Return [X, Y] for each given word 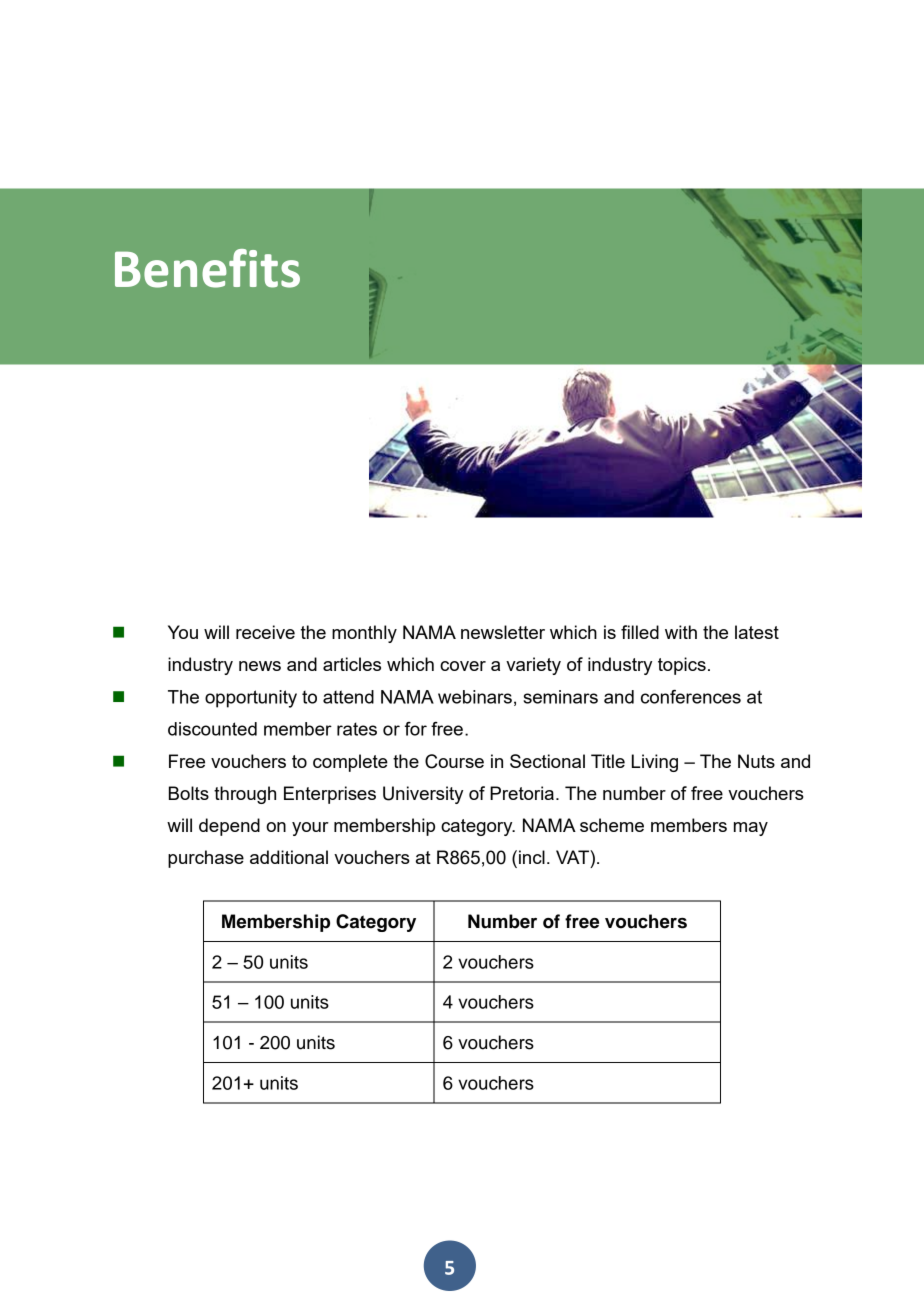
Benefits [207, 268]
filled [640, 632]
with [681, 632]
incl [532, 857]
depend [229, 827]
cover [463, 666]
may [751, 829]
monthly [364, 634]
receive [265, 632]
